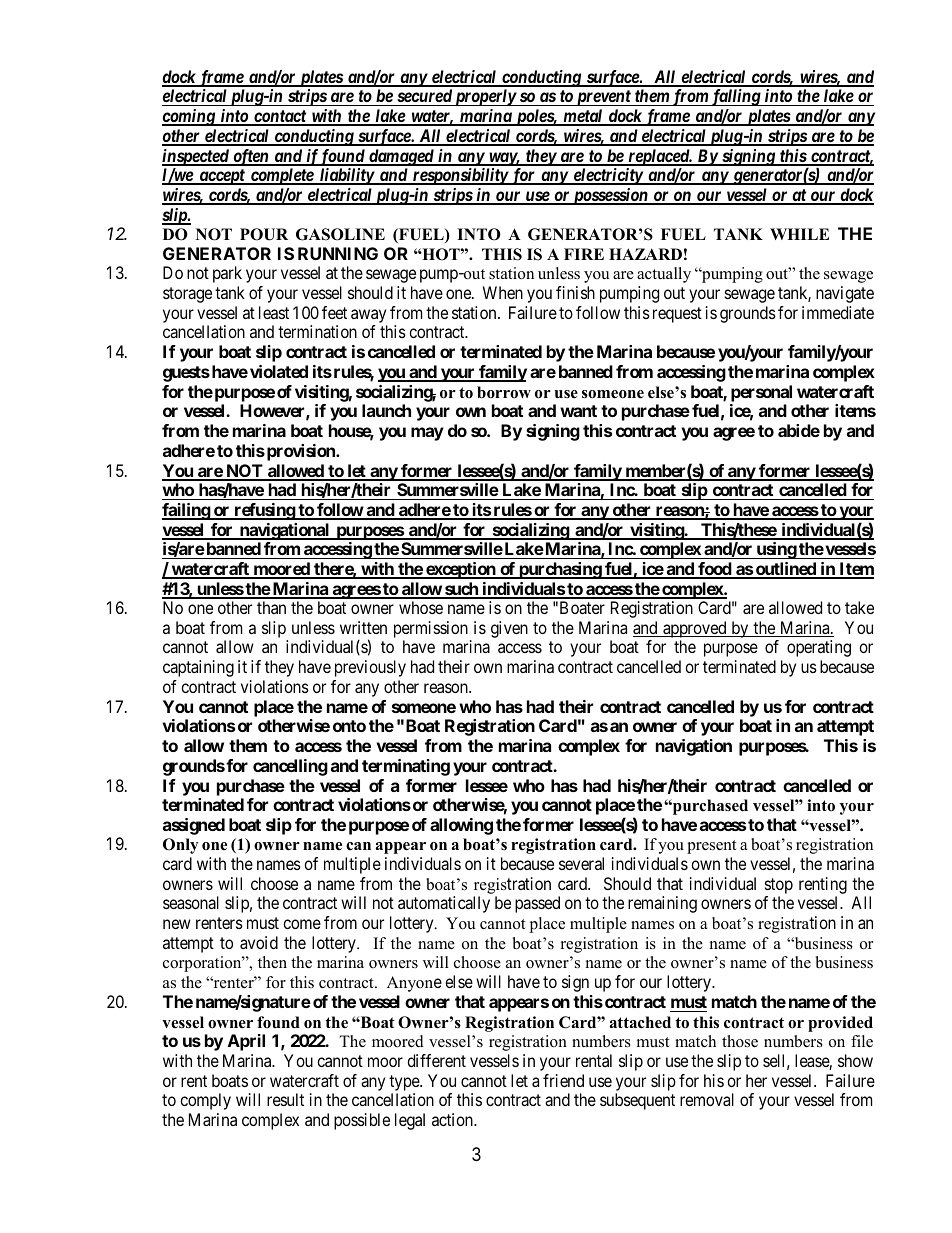  Describe the element at coordinates (779, 886) in the page. I see `stop` at that location.
